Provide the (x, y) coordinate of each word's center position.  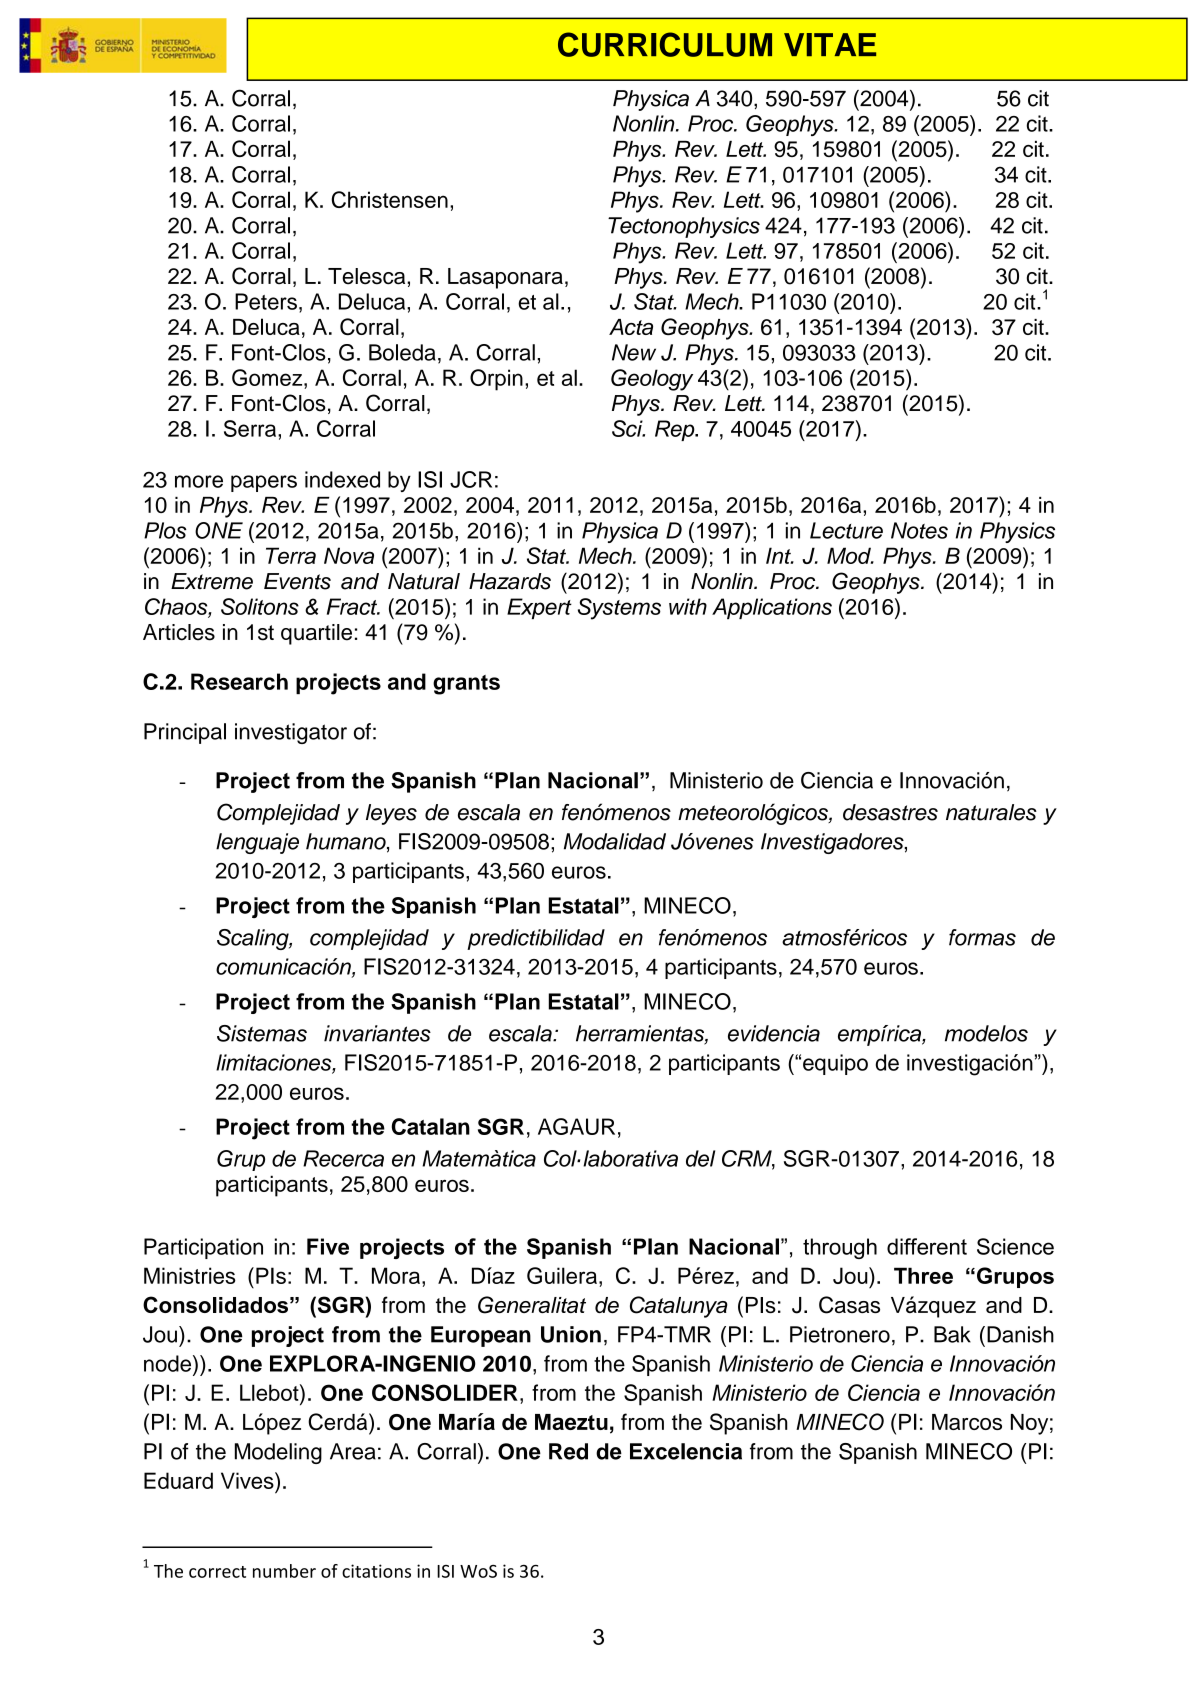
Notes (919, 530)
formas (982, 937)
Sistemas (262, 1033)
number (284, 1571)
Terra (291, 555)
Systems (619, 609)
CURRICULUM (665, 44)
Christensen (389, 199)
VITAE (830, 44)
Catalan (431, 1126)
